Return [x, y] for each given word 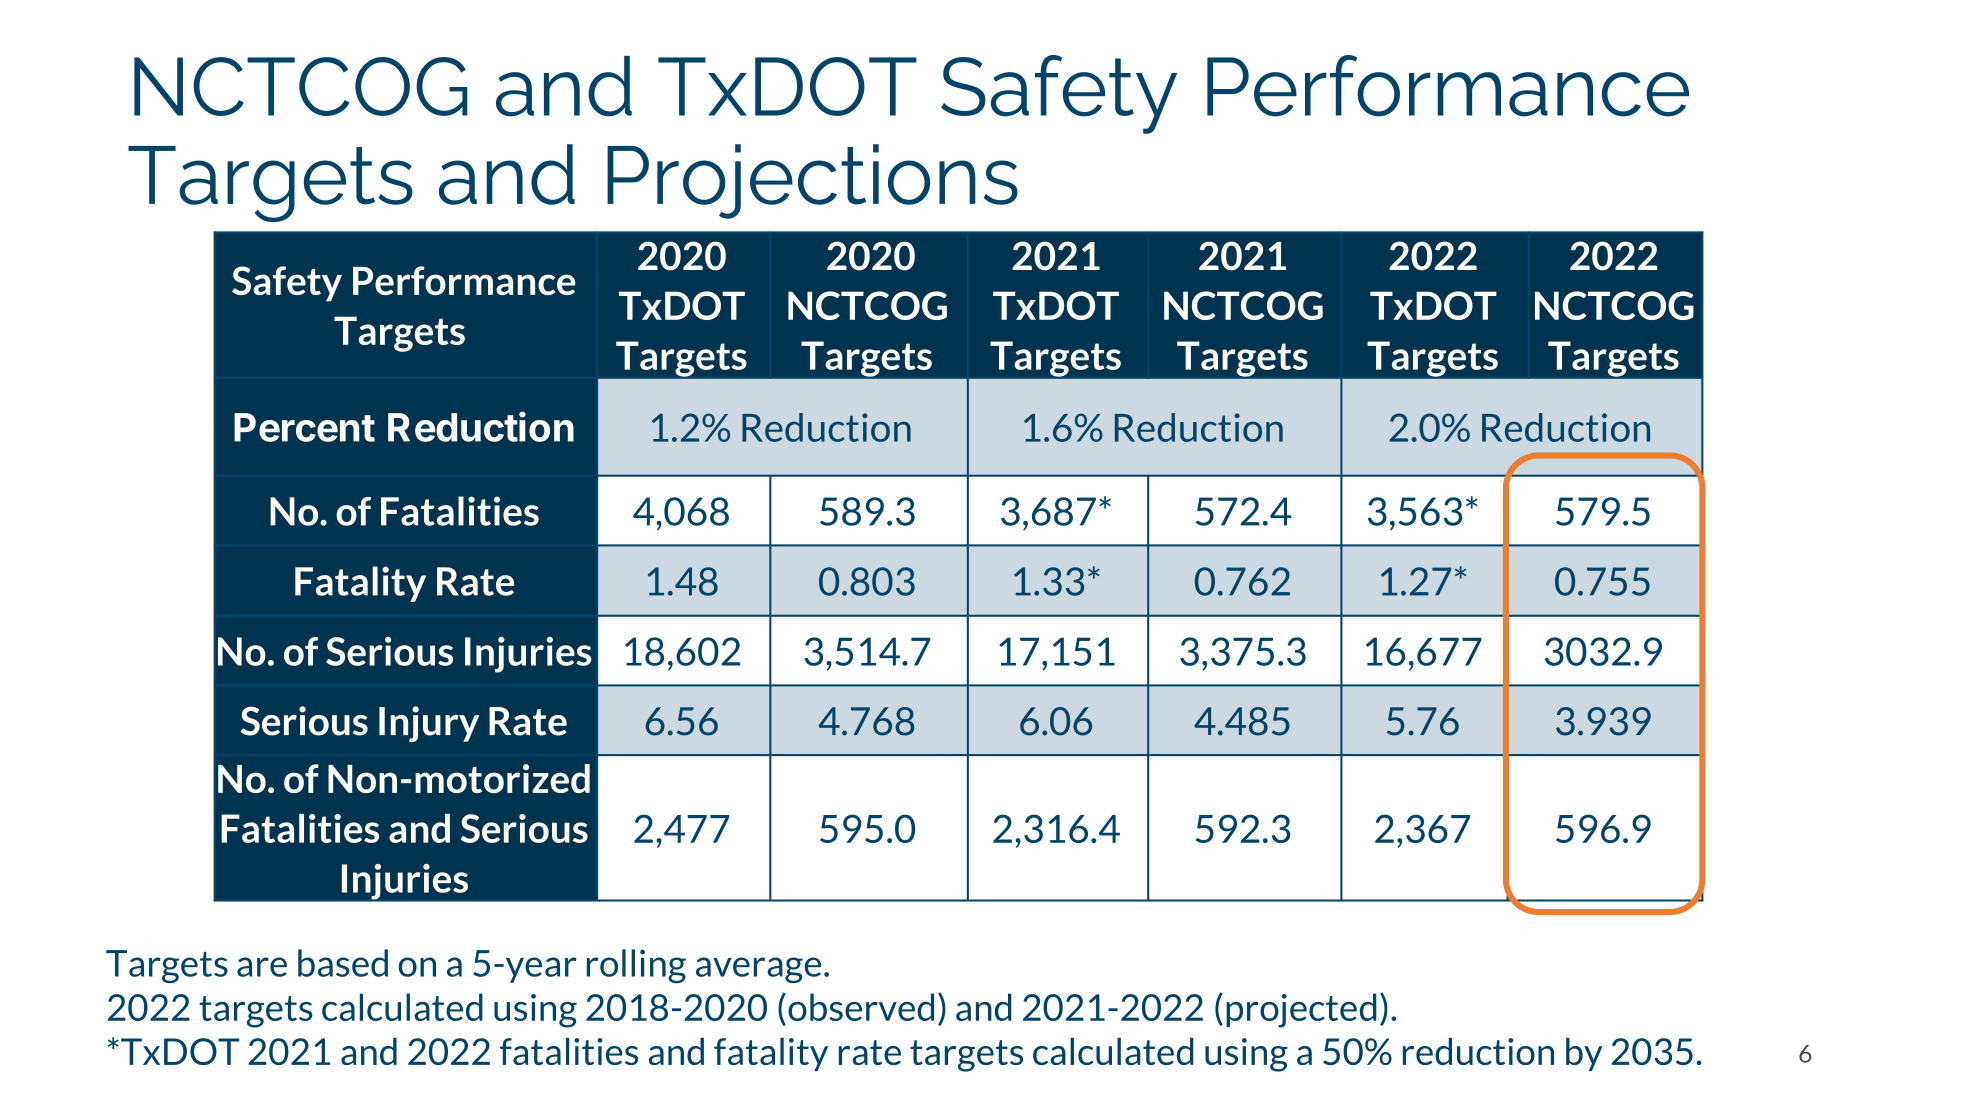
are [262, 967]
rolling [636, 966]
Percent [304, 427]
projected [1301, 1010]
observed [861, 1007]
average [758, 970]
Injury [429, 724]
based [343, 963]
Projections [812, 181]
